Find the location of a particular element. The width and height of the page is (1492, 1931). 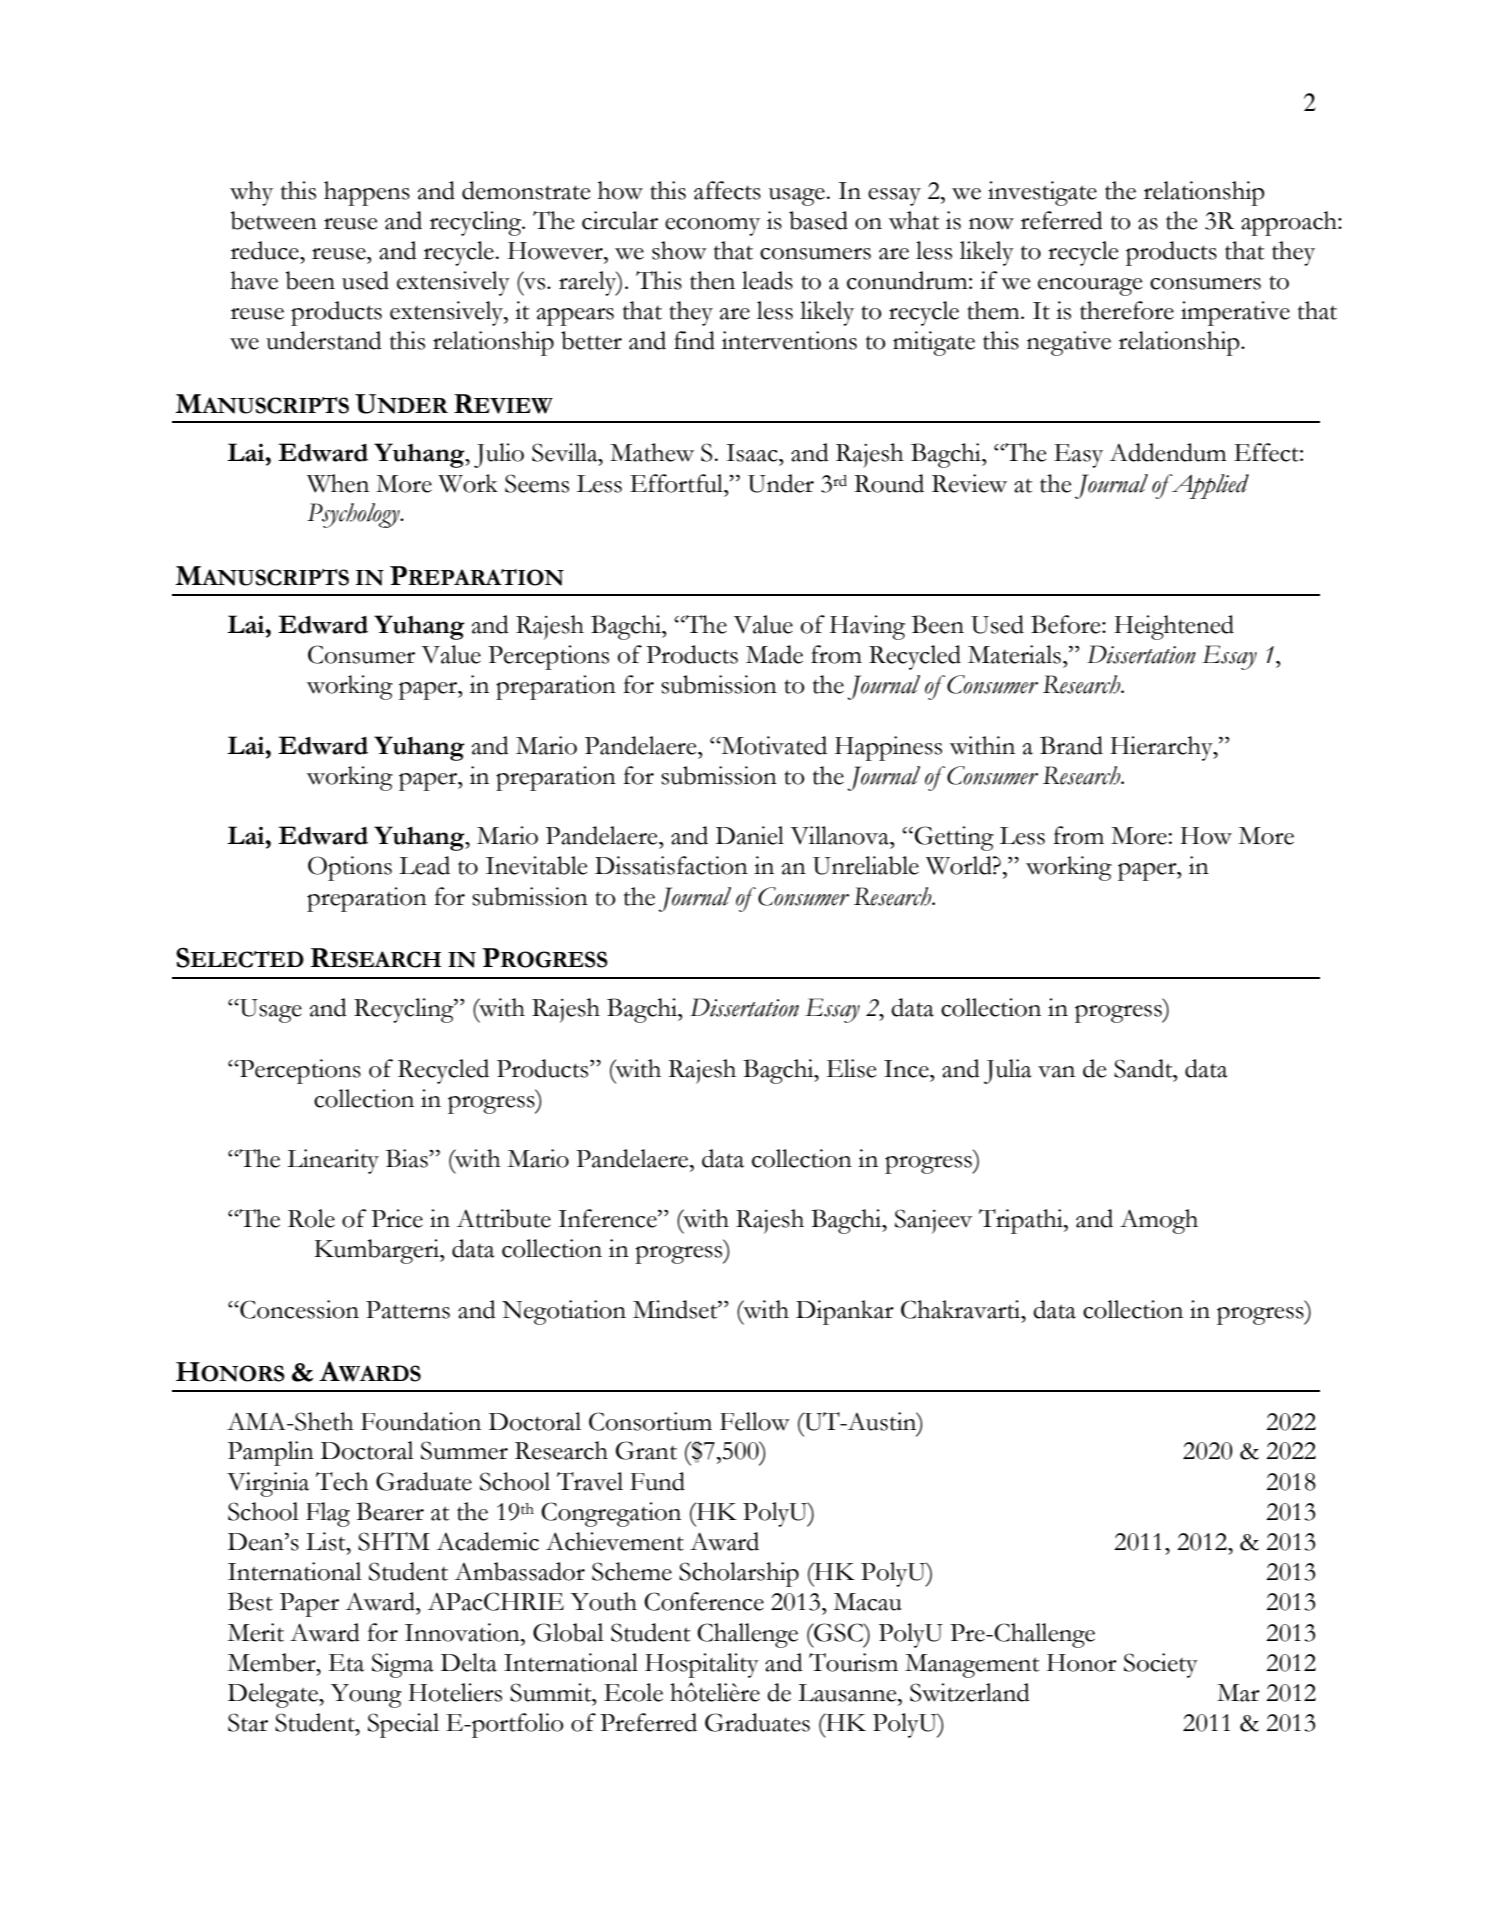

Patterns is located at coordinates (408, 1310).
